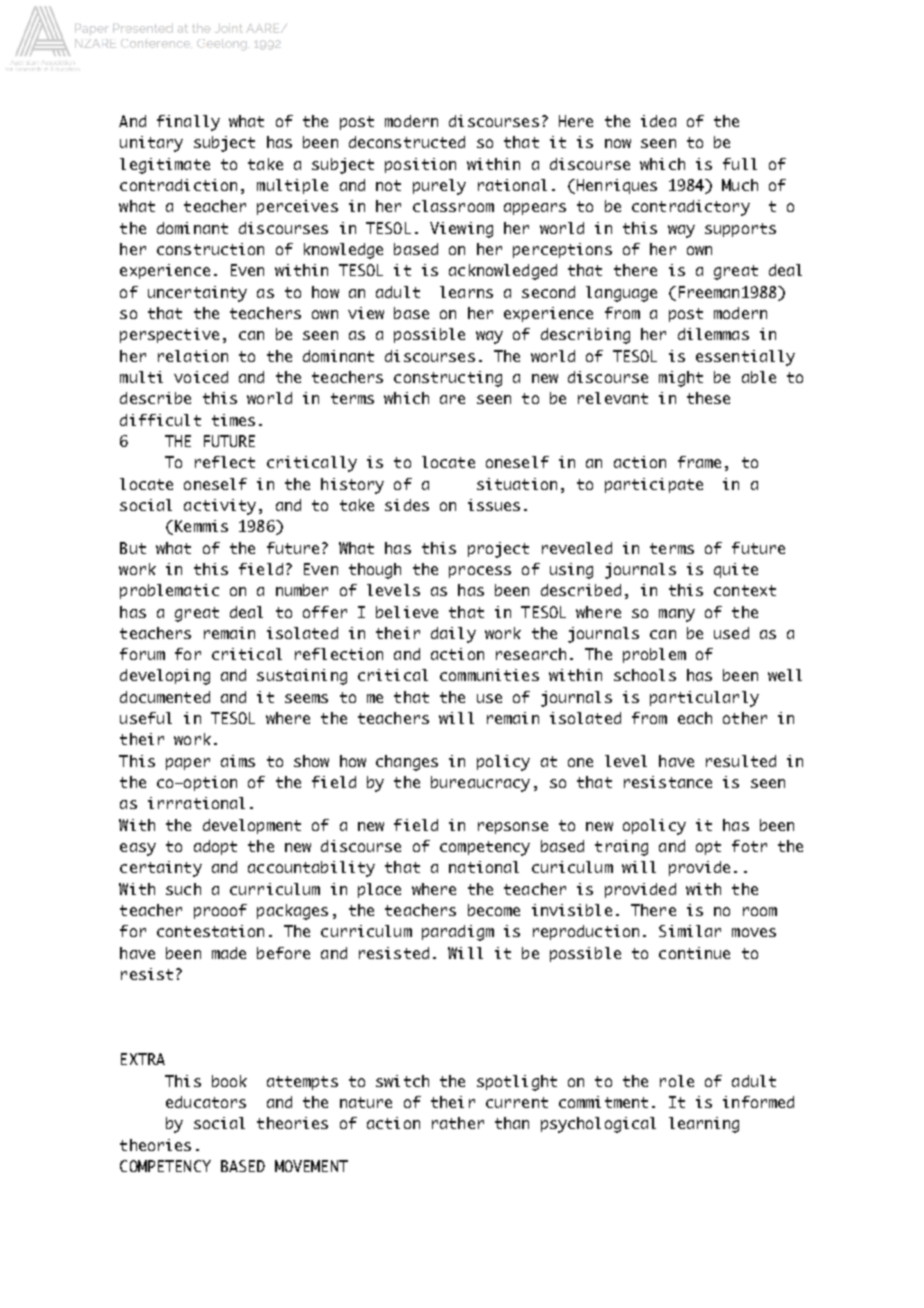 The image size is (924, 1308). I want to click on educators, so click(206, 1102).
